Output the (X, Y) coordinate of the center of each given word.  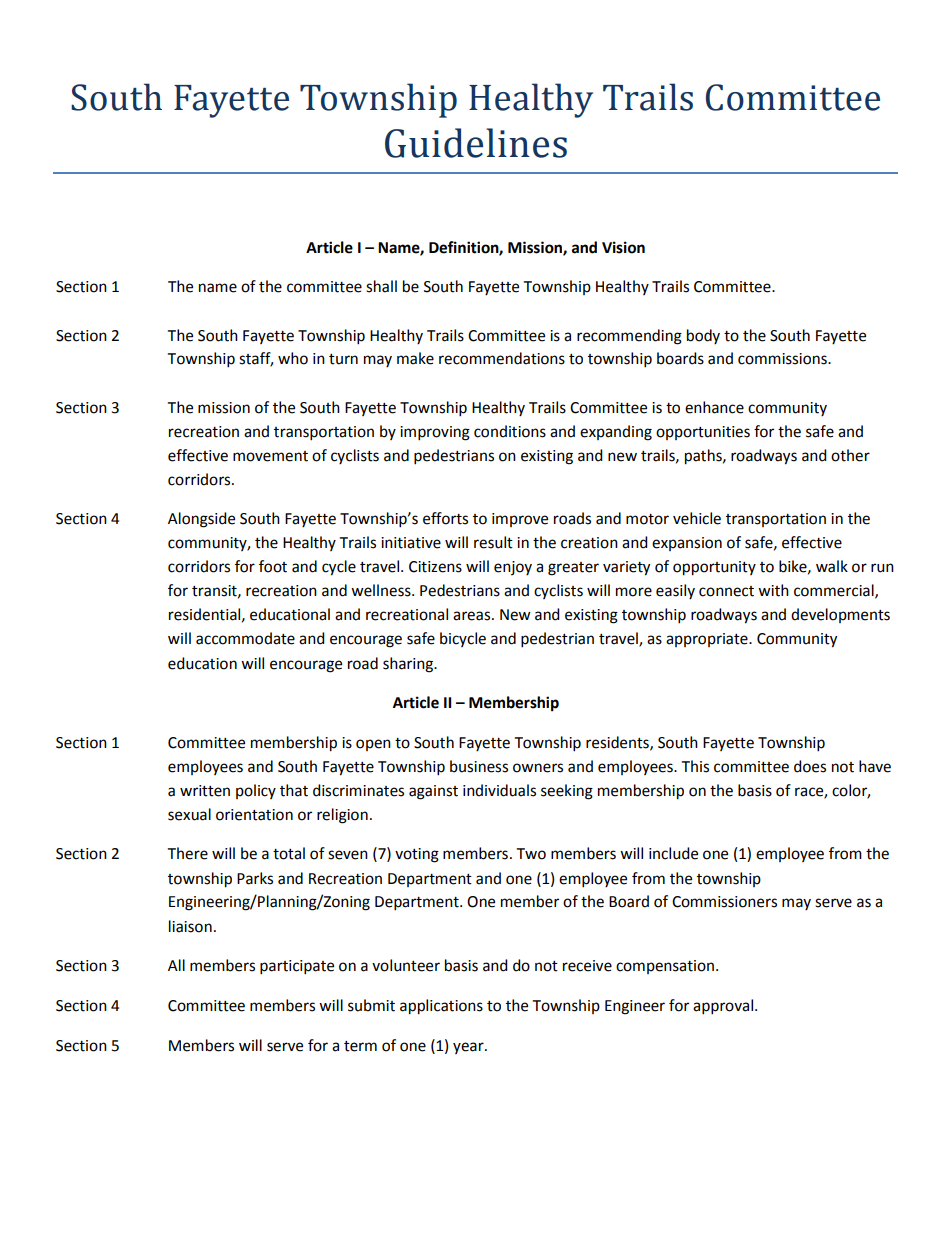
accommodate (245, 638)
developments (840, 615)
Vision (623, 247)
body (703, 336)
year (469, 1048)
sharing (409, 665)
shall (381, 286)
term (360, 1046)
